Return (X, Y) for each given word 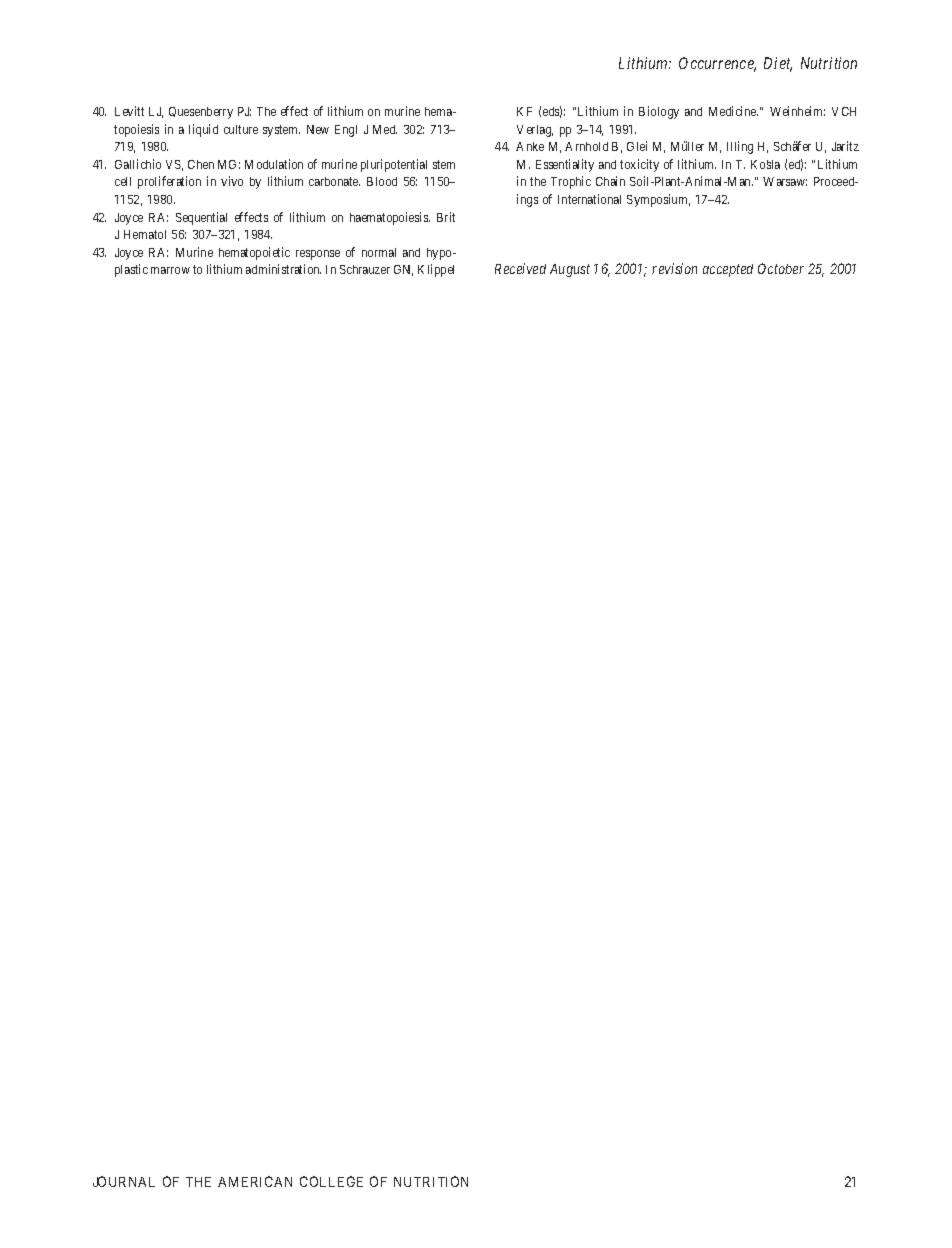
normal (379, 252)
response (318, 255)
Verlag (535, 131)
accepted (728, 270)
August (570, 270)
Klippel (436, 270)
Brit (446, 217)
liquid (203, 130)
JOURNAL (124, 1181)
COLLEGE (331, 1181)
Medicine (733, 111)
